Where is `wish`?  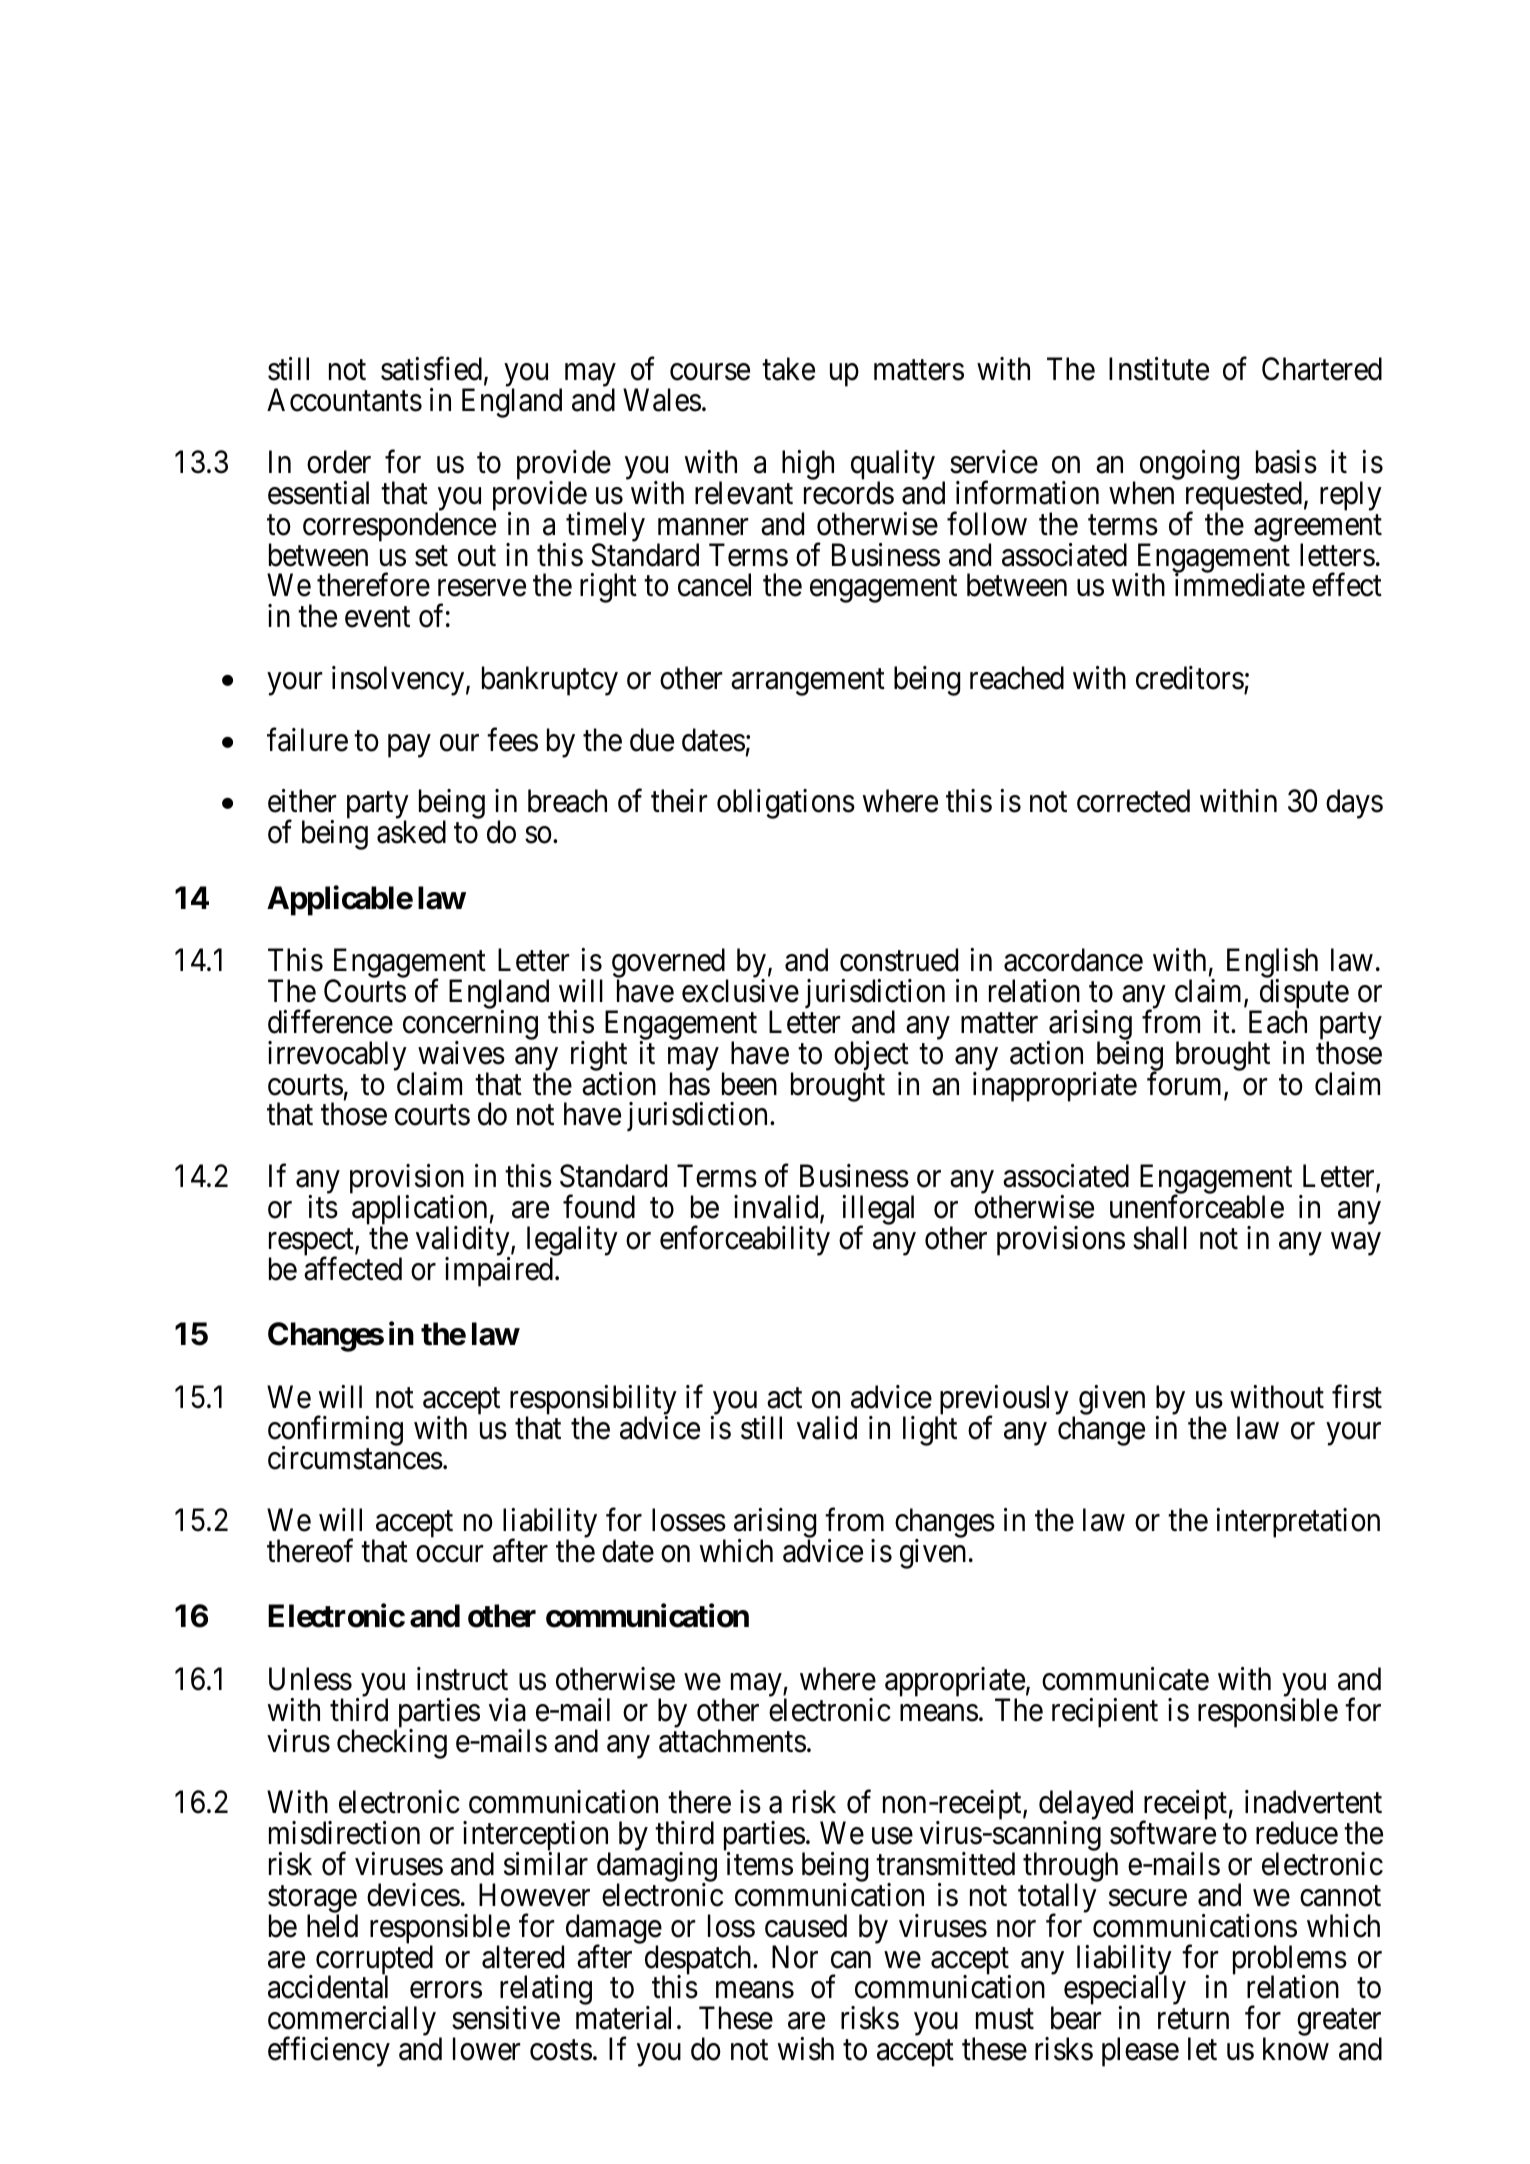
wish is located at coordinates (806, 2049).
